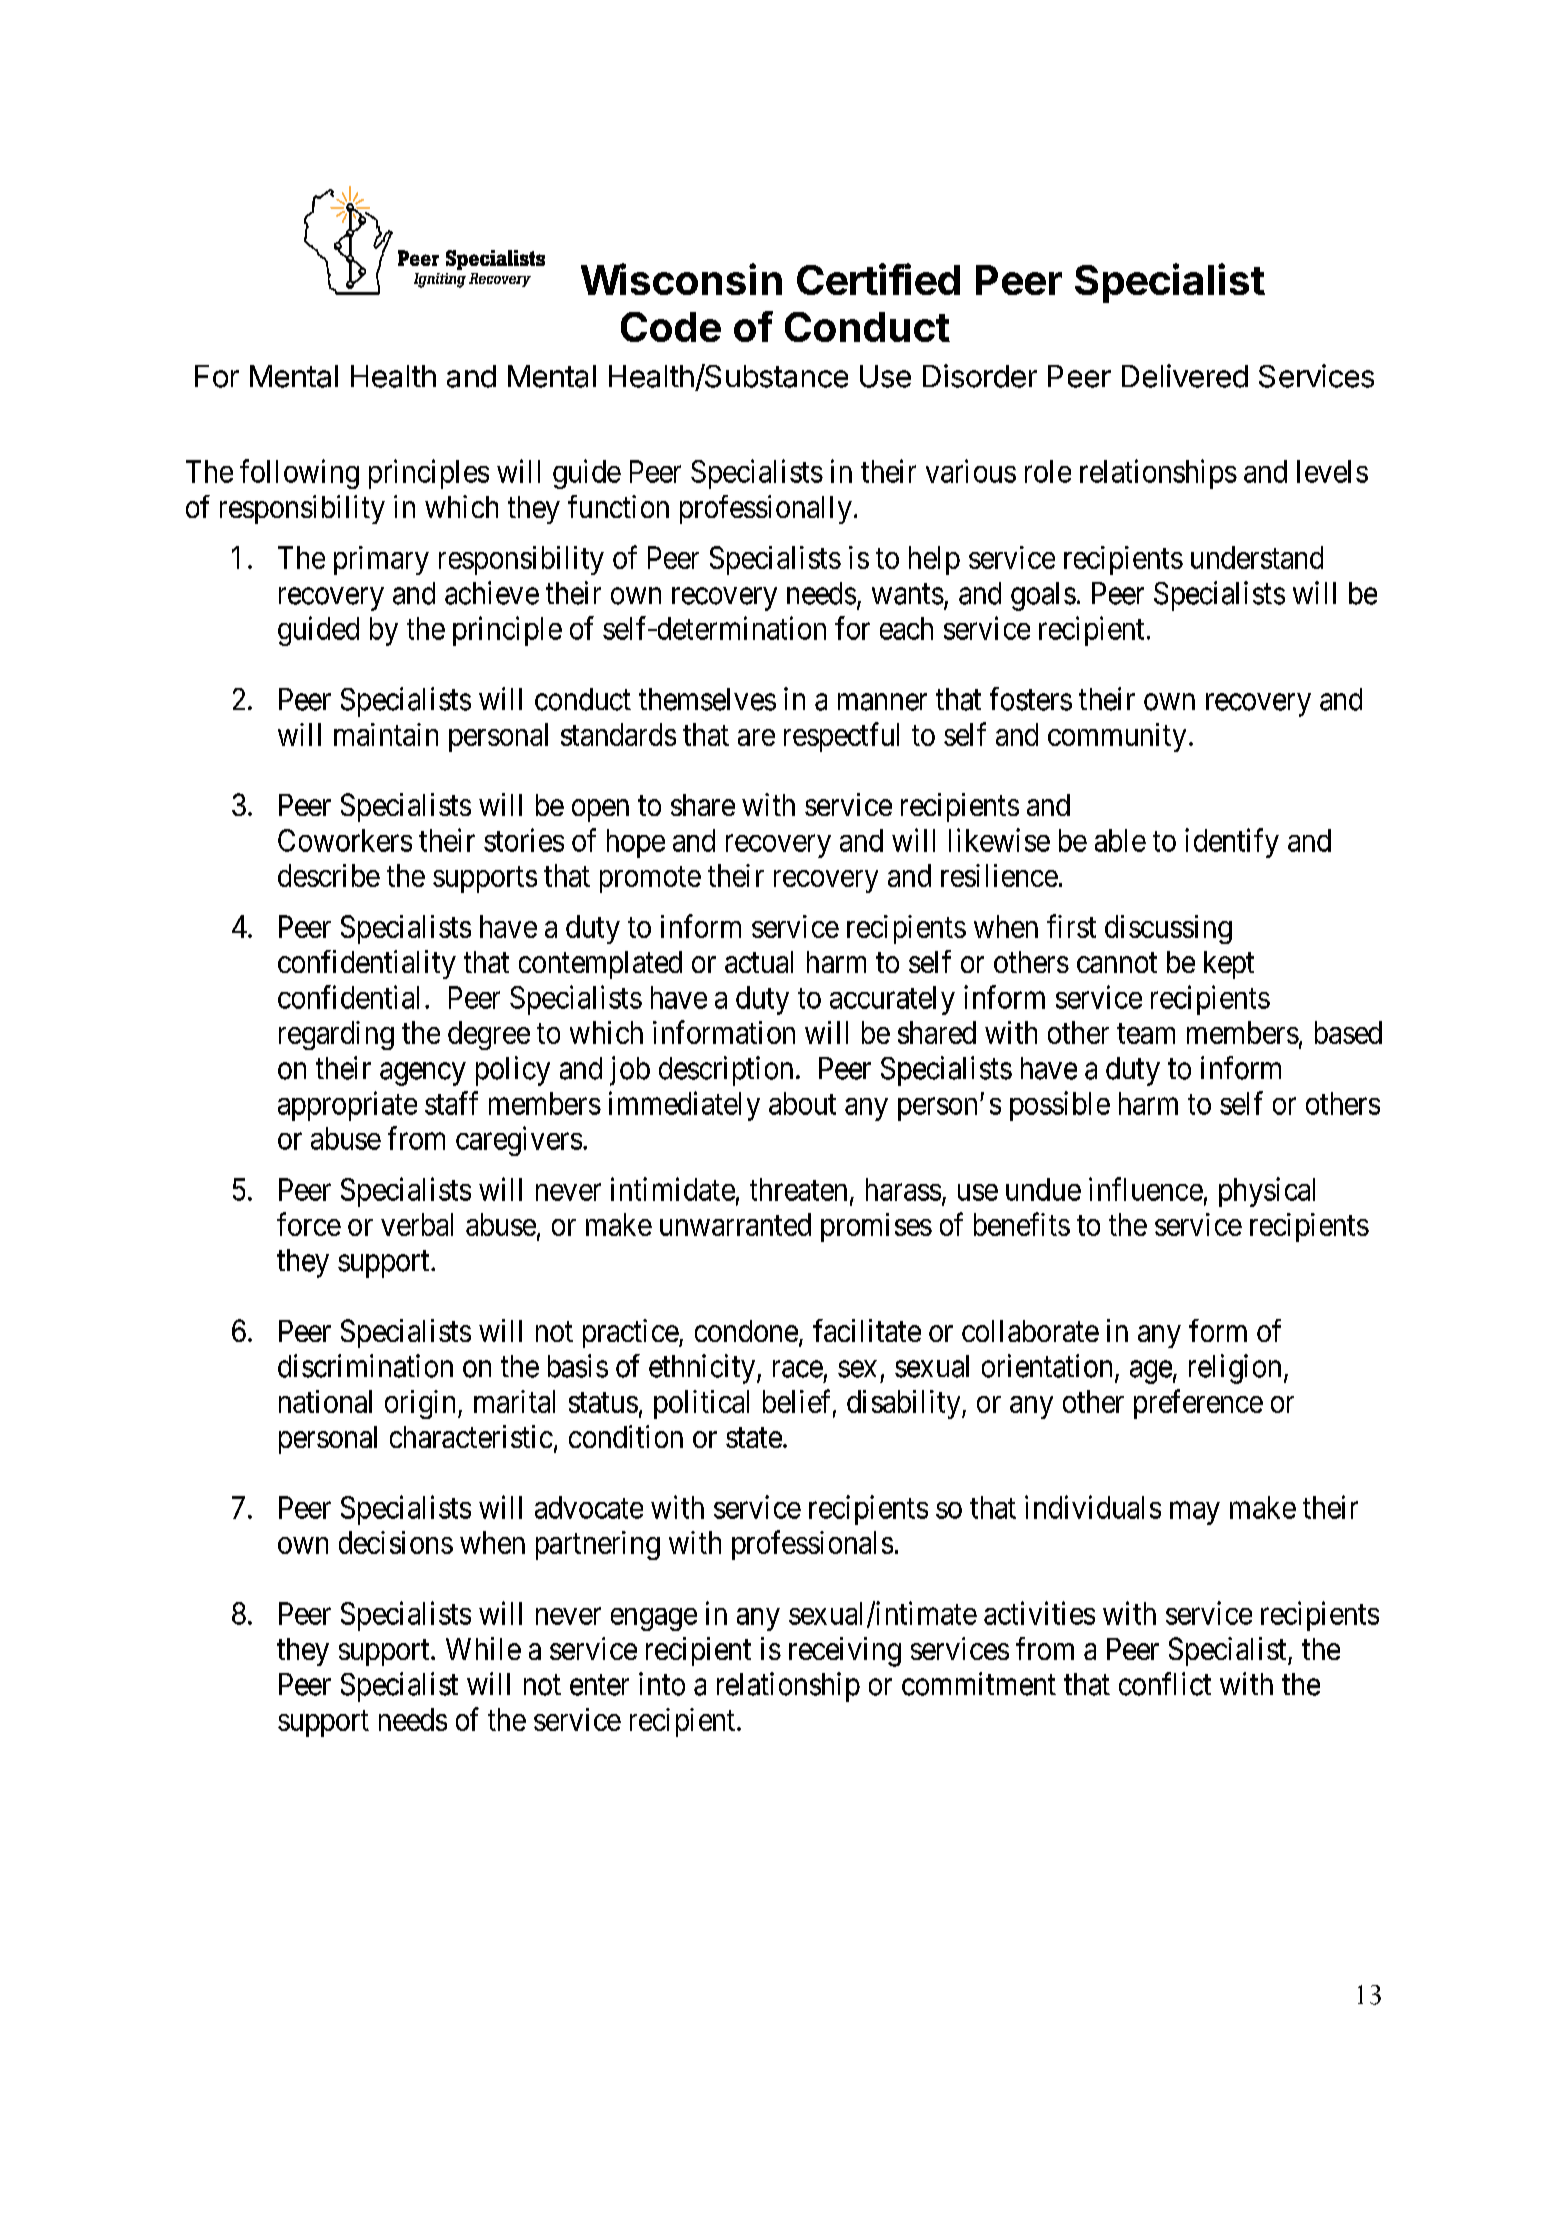 This document has width=1566, height=2216. Describe the element at coordinates (483, 1648) in the document. I see `While` at that location.
